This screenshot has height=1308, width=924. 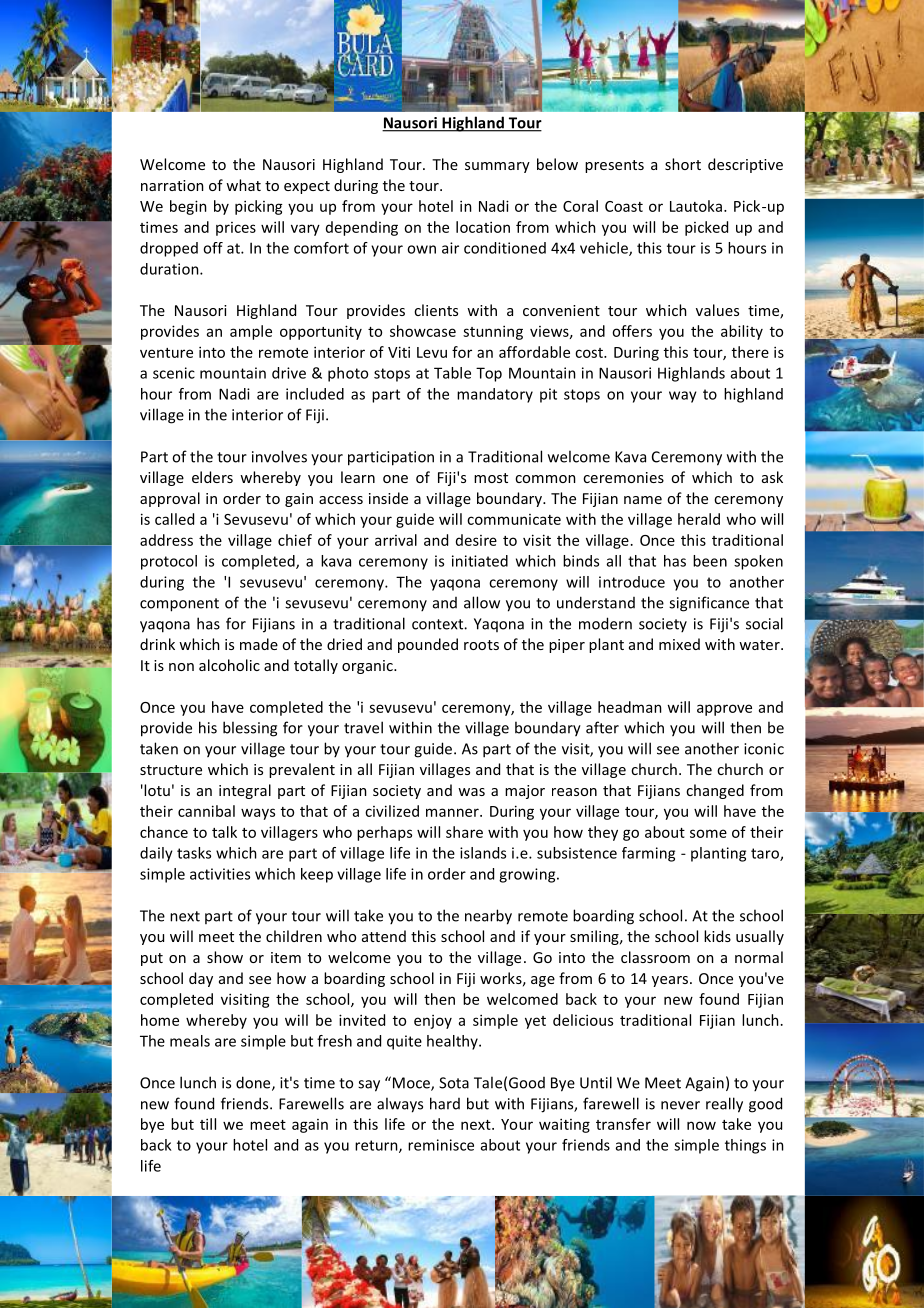 I want to click on tasks, so click(x=194, y=853).
